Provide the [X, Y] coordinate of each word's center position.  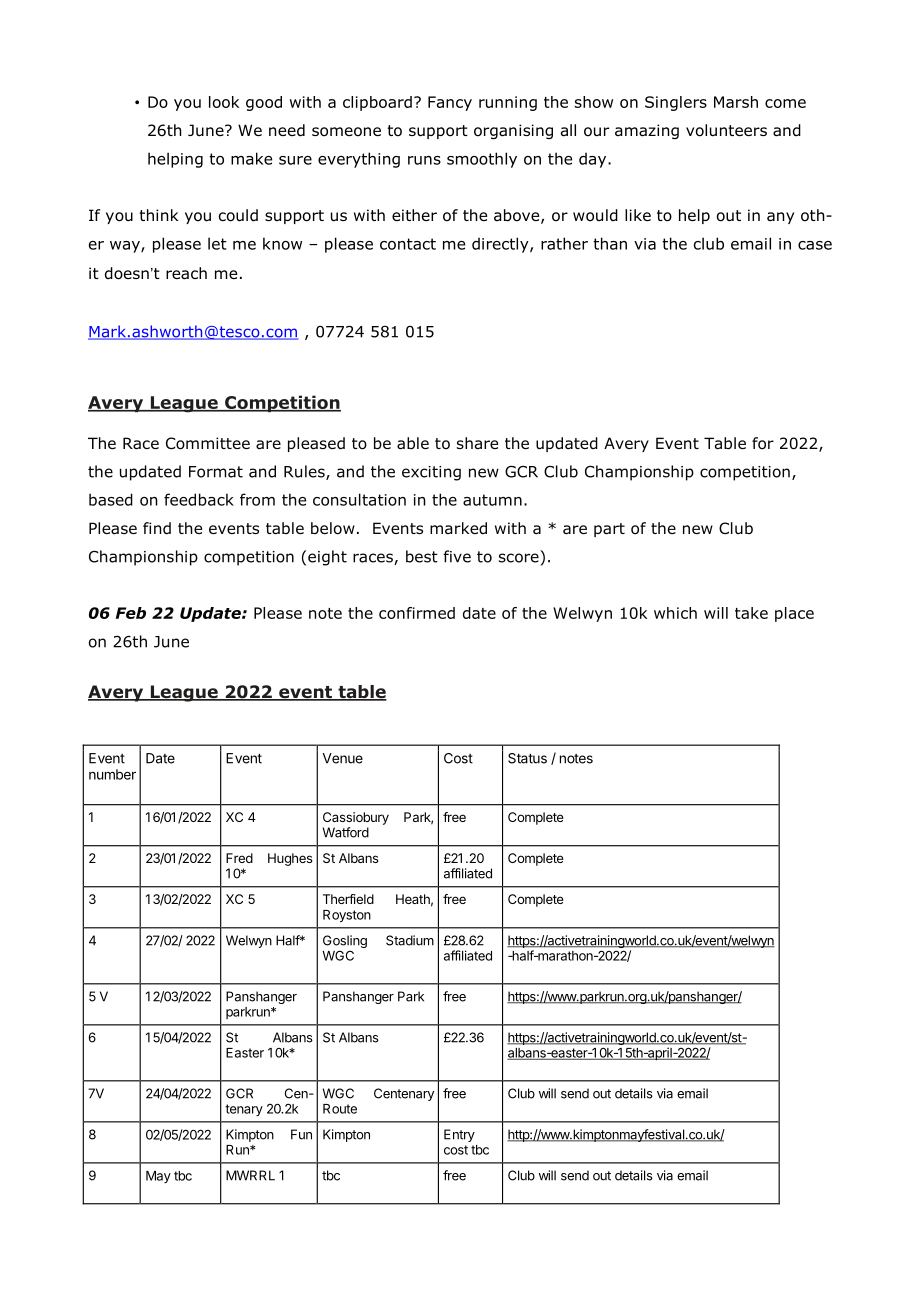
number [112, 774]
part [609, 530]
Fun [301, 1134]
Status [527, 758]
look [224, 102]
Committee [208, 443]
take [751, 613]
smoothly [482, 160]
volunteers [726, 130]
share [477, 443]
